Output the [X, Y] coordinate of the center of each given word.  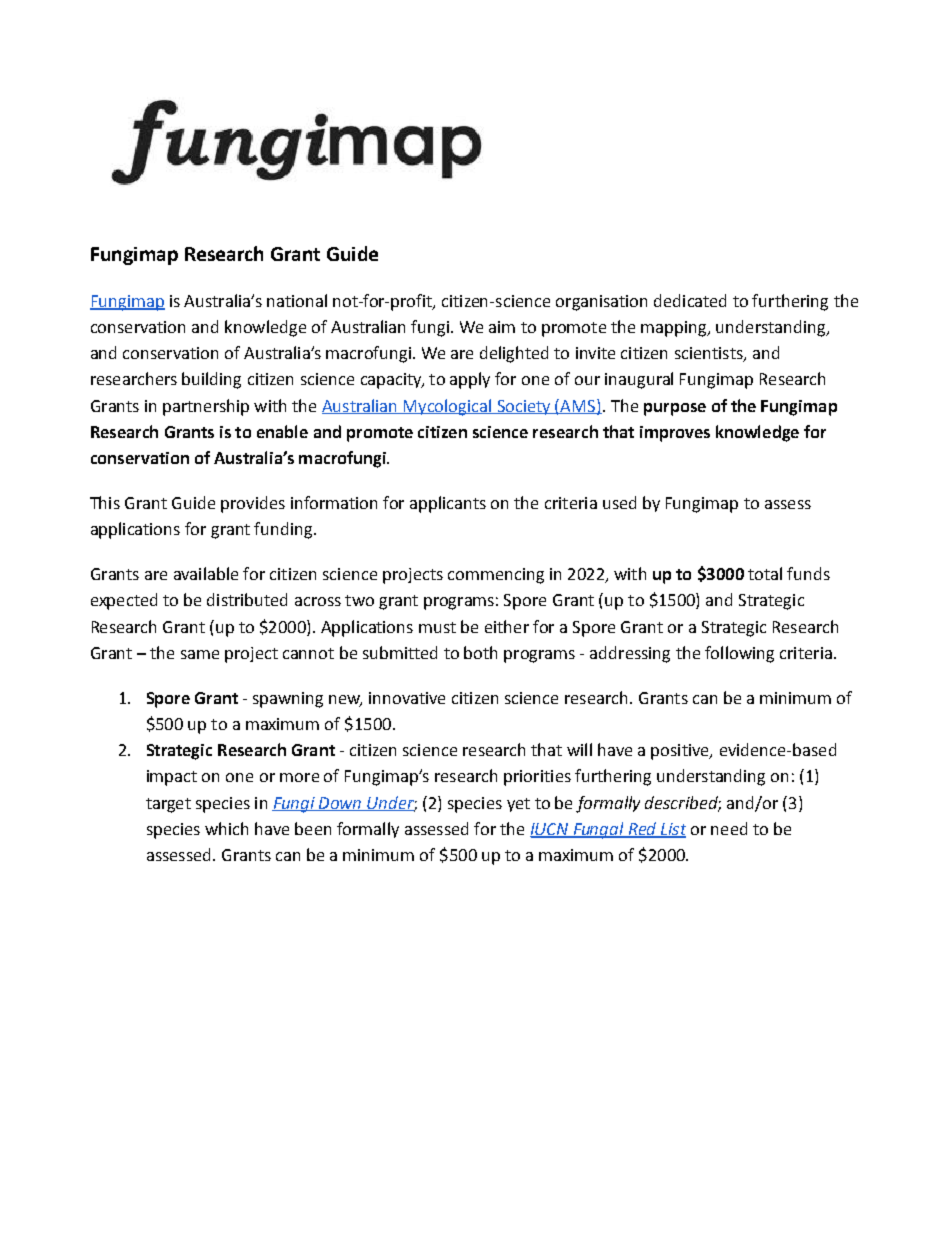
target [168, 805]
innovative [407, 698]
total [765, 573]
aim [502, 327]
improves [675, 434]
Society [524, 407]
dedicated [690, 300]
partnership [206, 407]
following [739, 654]
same [200, 654]
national [297, 300]
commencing [496, 576]
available [206, 573]
